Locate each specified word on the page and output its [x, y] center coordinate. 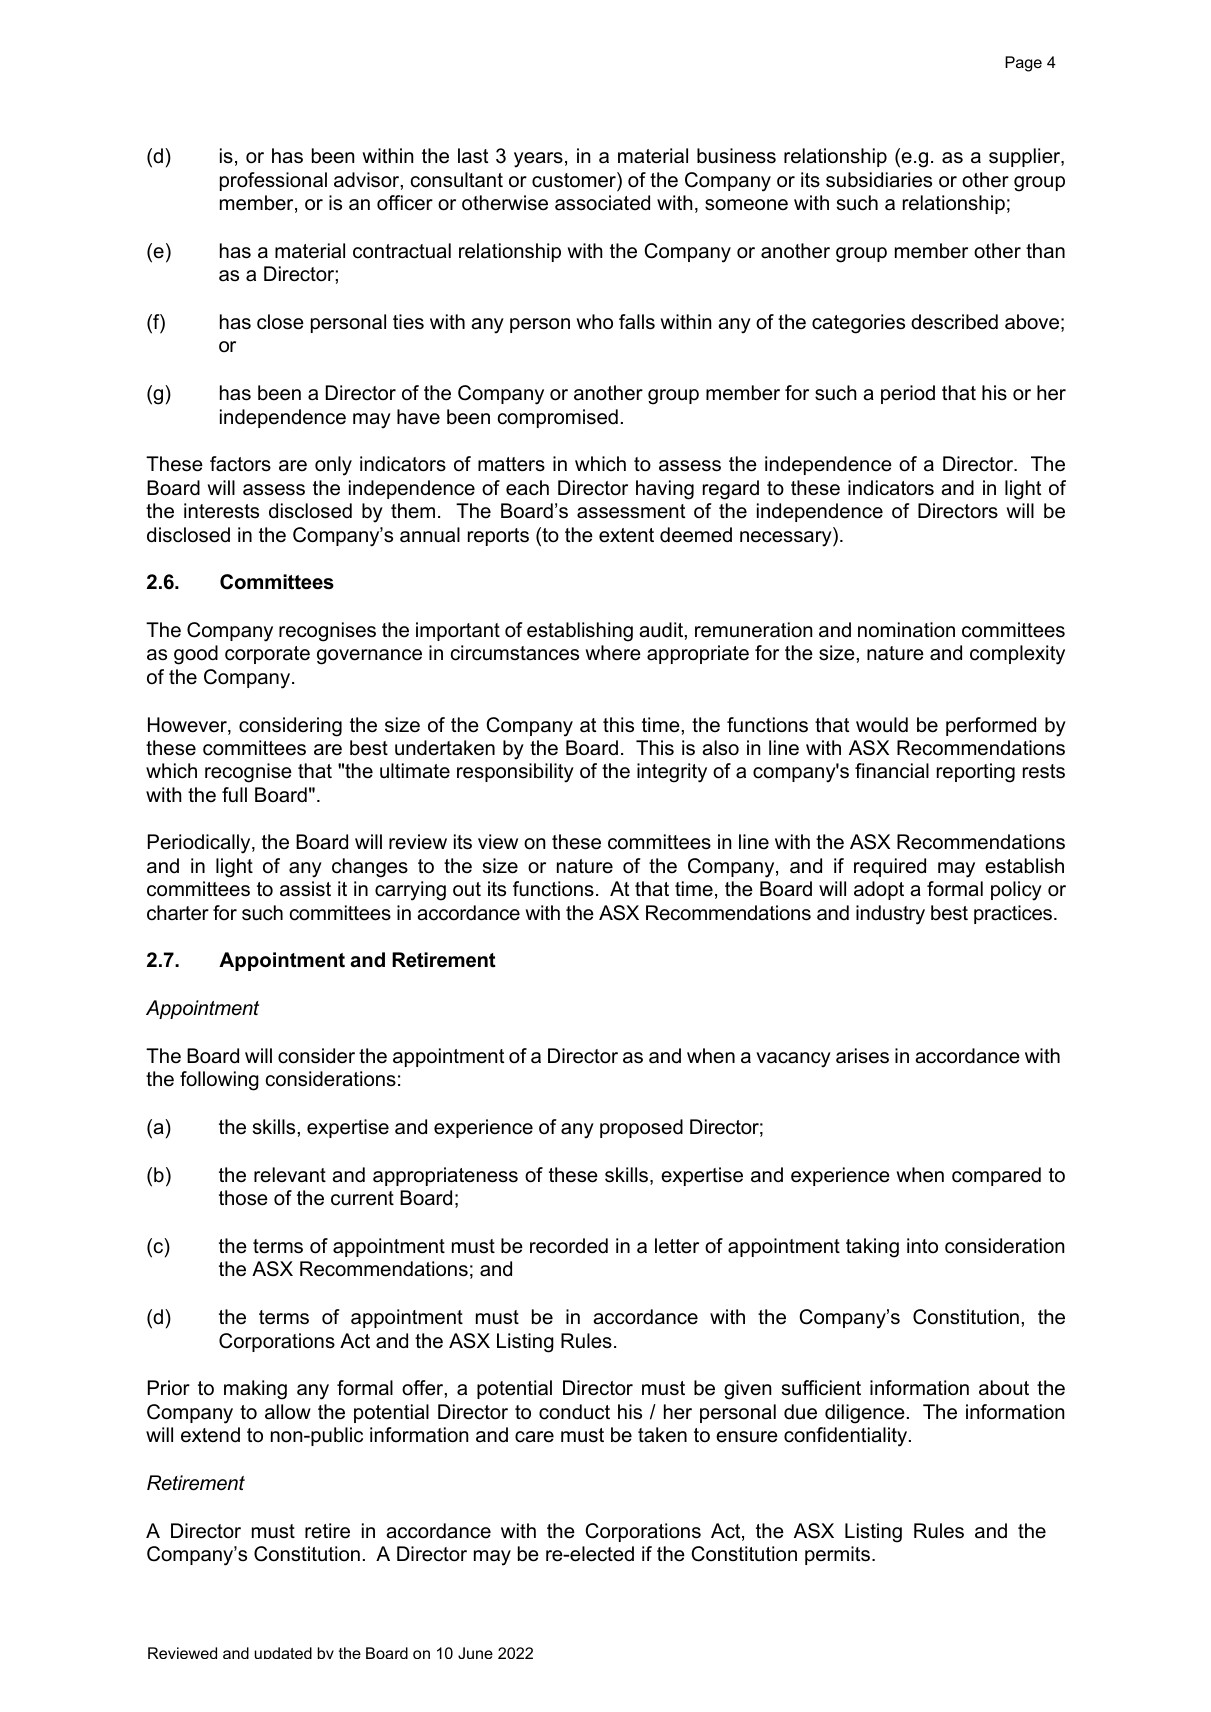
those [243, 1198]
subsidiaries [879, 180]
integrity [672, 773]
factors [240, 464]
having [665, 490]
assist [305, 889]
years [538, 160]
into [922, 1245]
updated [283, 1653]
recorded [569, 1246]
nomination [906, 630]
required [890, 867]
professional [273, 181]
